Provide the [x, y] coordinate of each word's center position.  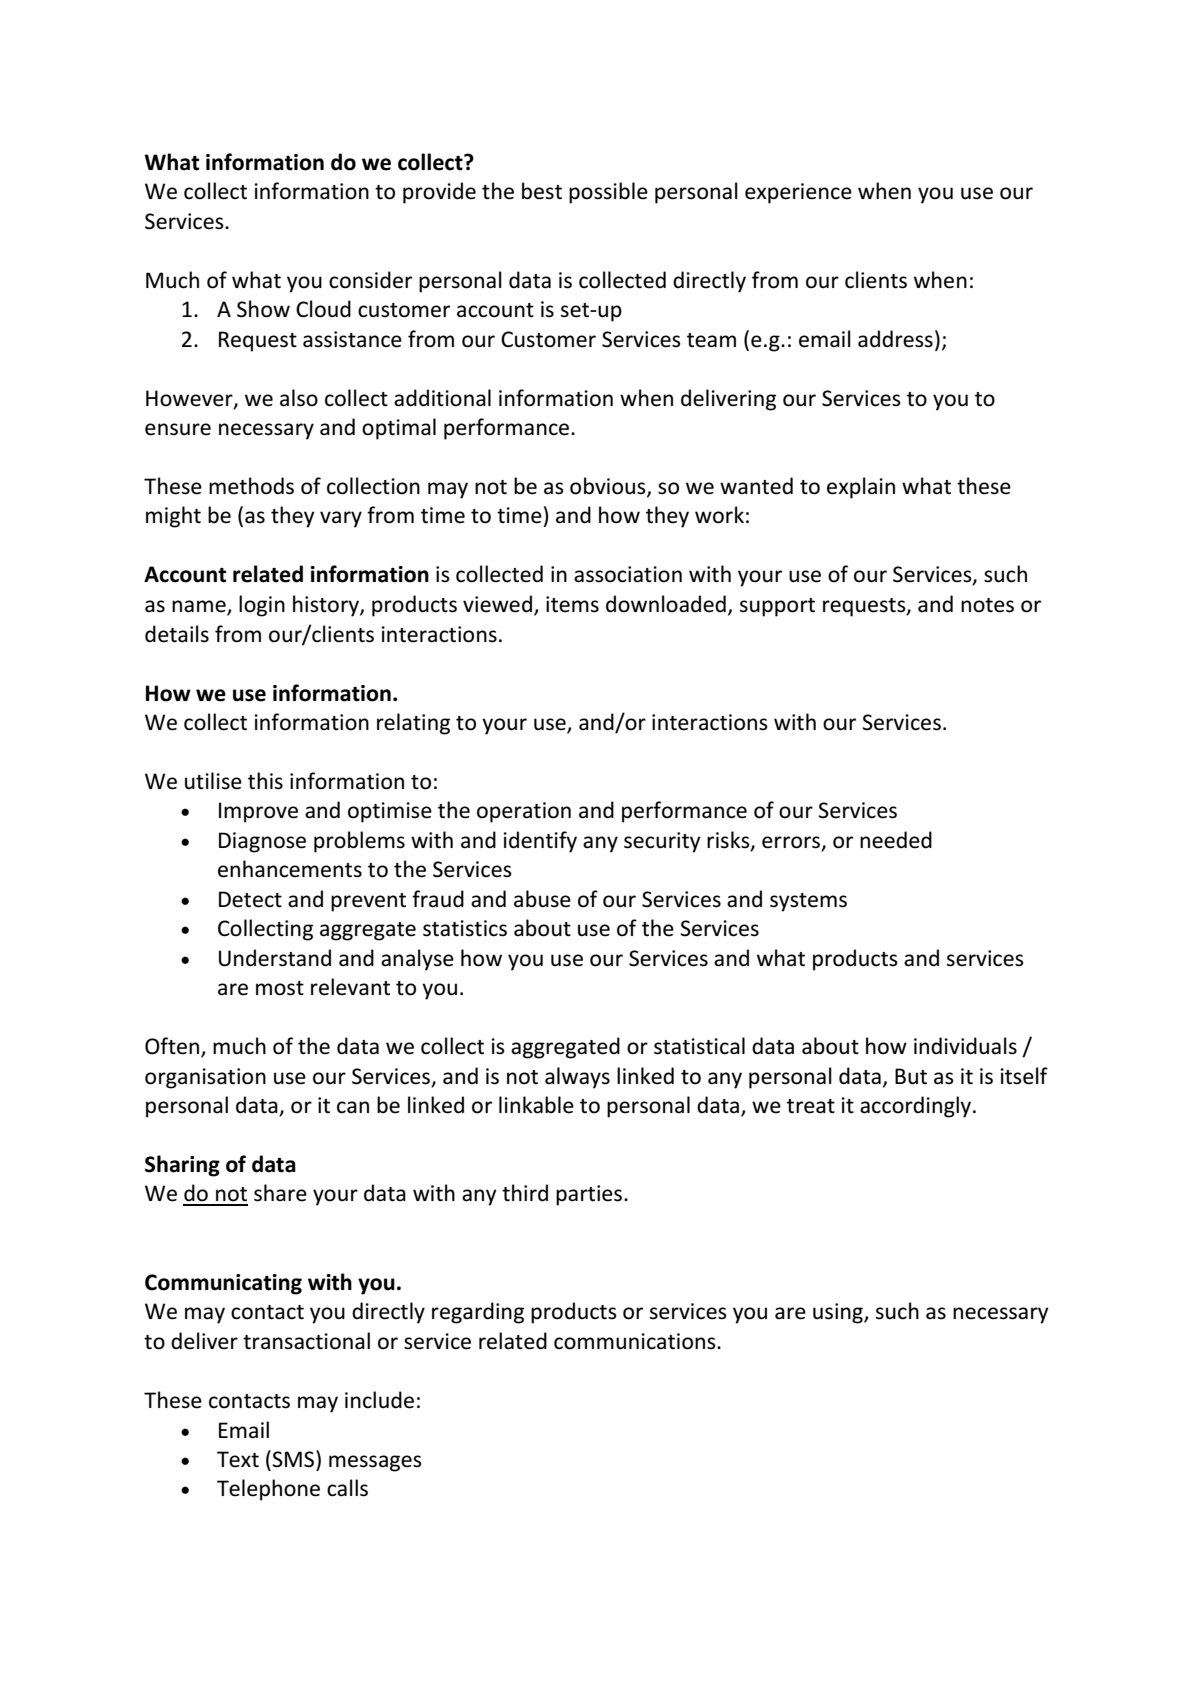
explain [861, 488]
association [628, 574]
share [280, 1193]
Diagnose [262, 842]
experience [798, 193]
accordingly [917, 1107]
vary [341, 519]
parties [590, 1195]
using [839, 1313]
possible [608, 193]
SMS [294, 1459]
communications [636, 1341]
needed [896, 840]
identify [540, 842]
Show [263, 309]
